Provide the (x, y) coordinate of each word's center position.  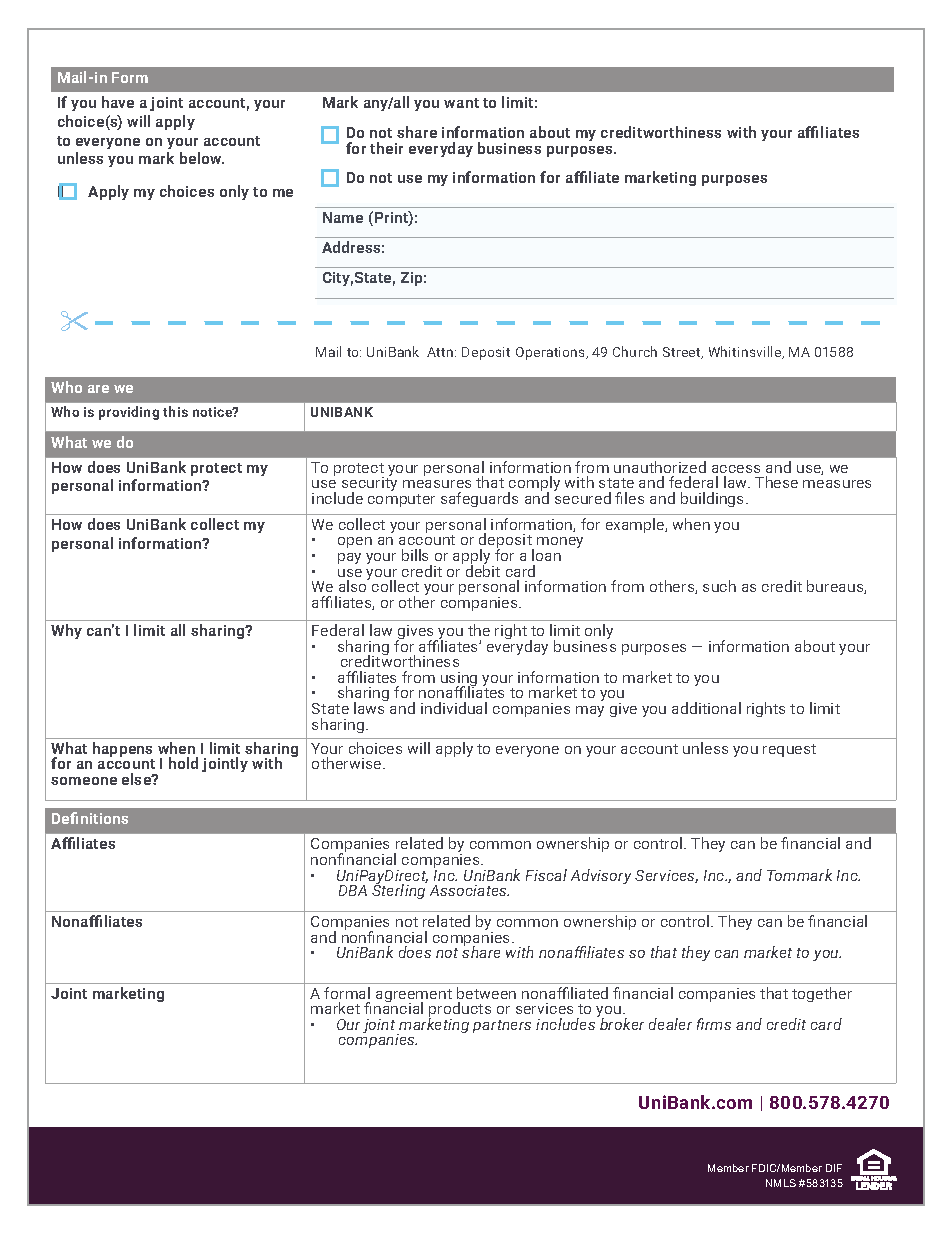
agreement (414, 997)
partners (502, 1026)
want (461, 103)
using (459, 680)
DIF (834, 1168)
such (719, 586)
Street (683, 353)
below (202, 158)
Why (66, 631)
